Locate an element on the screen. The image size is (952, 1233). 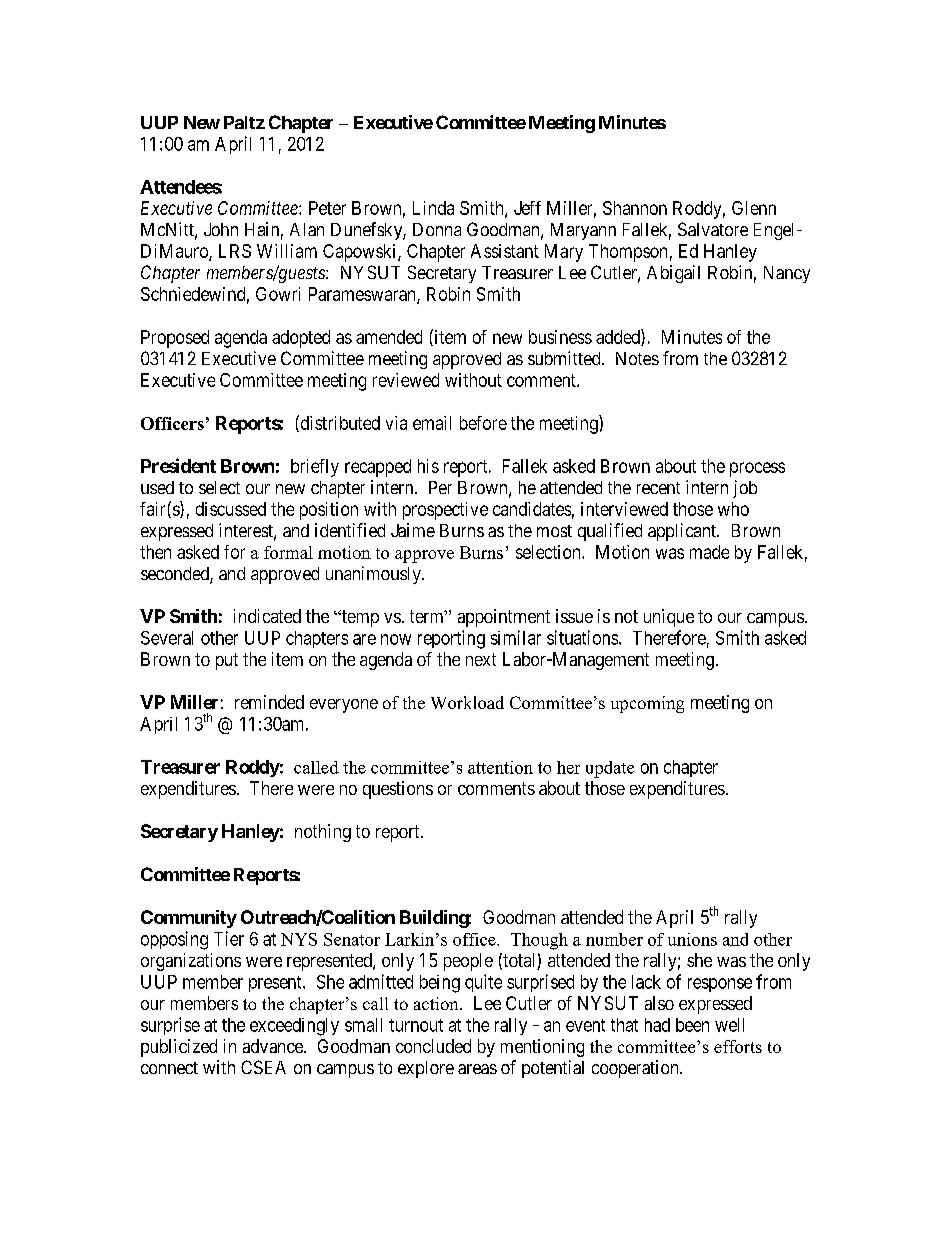
nothing is located at coordinates (323, 833).
